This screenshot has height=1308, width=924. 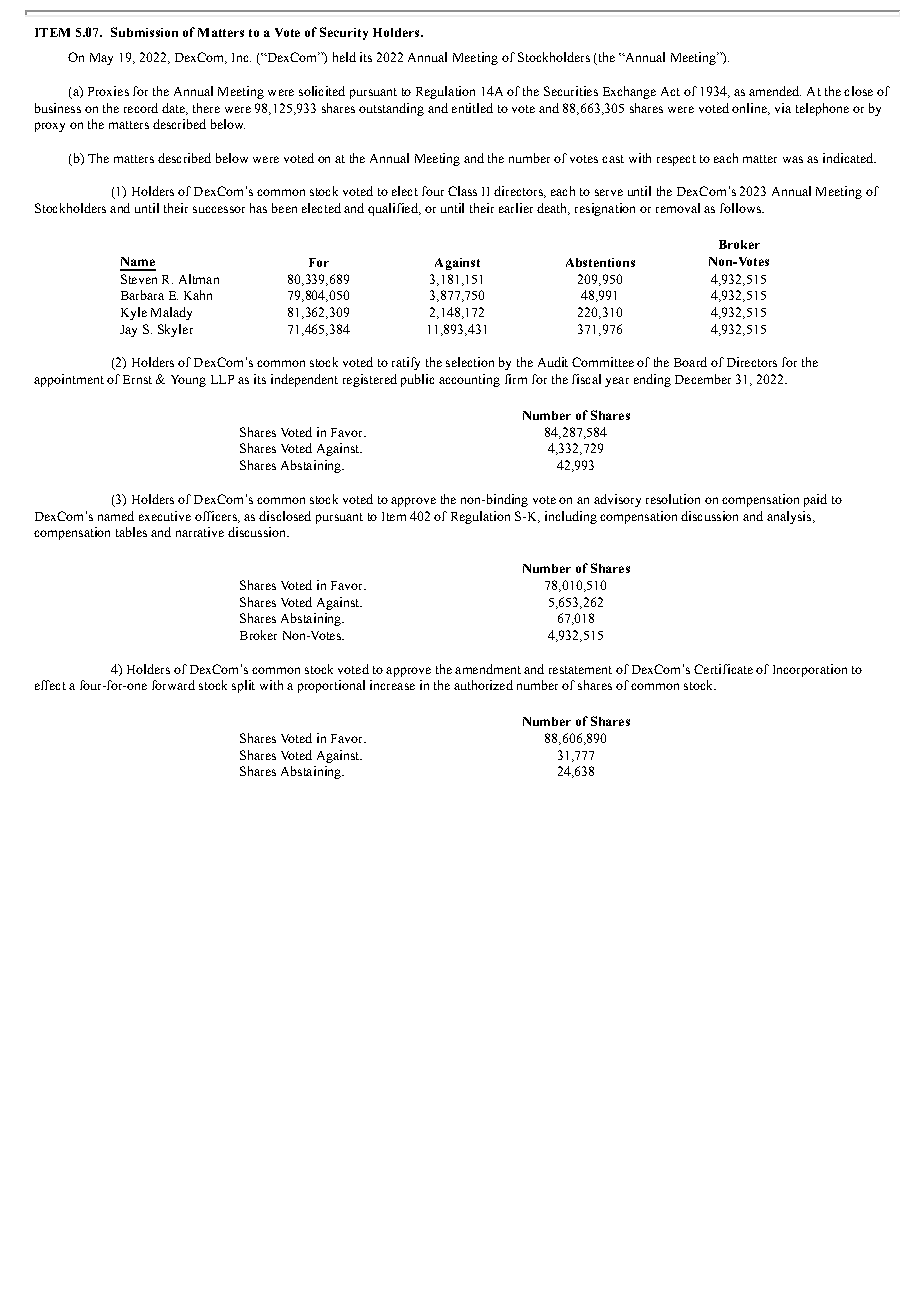 What do you see at coordinates (723, 669) in the screenshot?
I see `Certificate` at bounding box center [723, 669].
